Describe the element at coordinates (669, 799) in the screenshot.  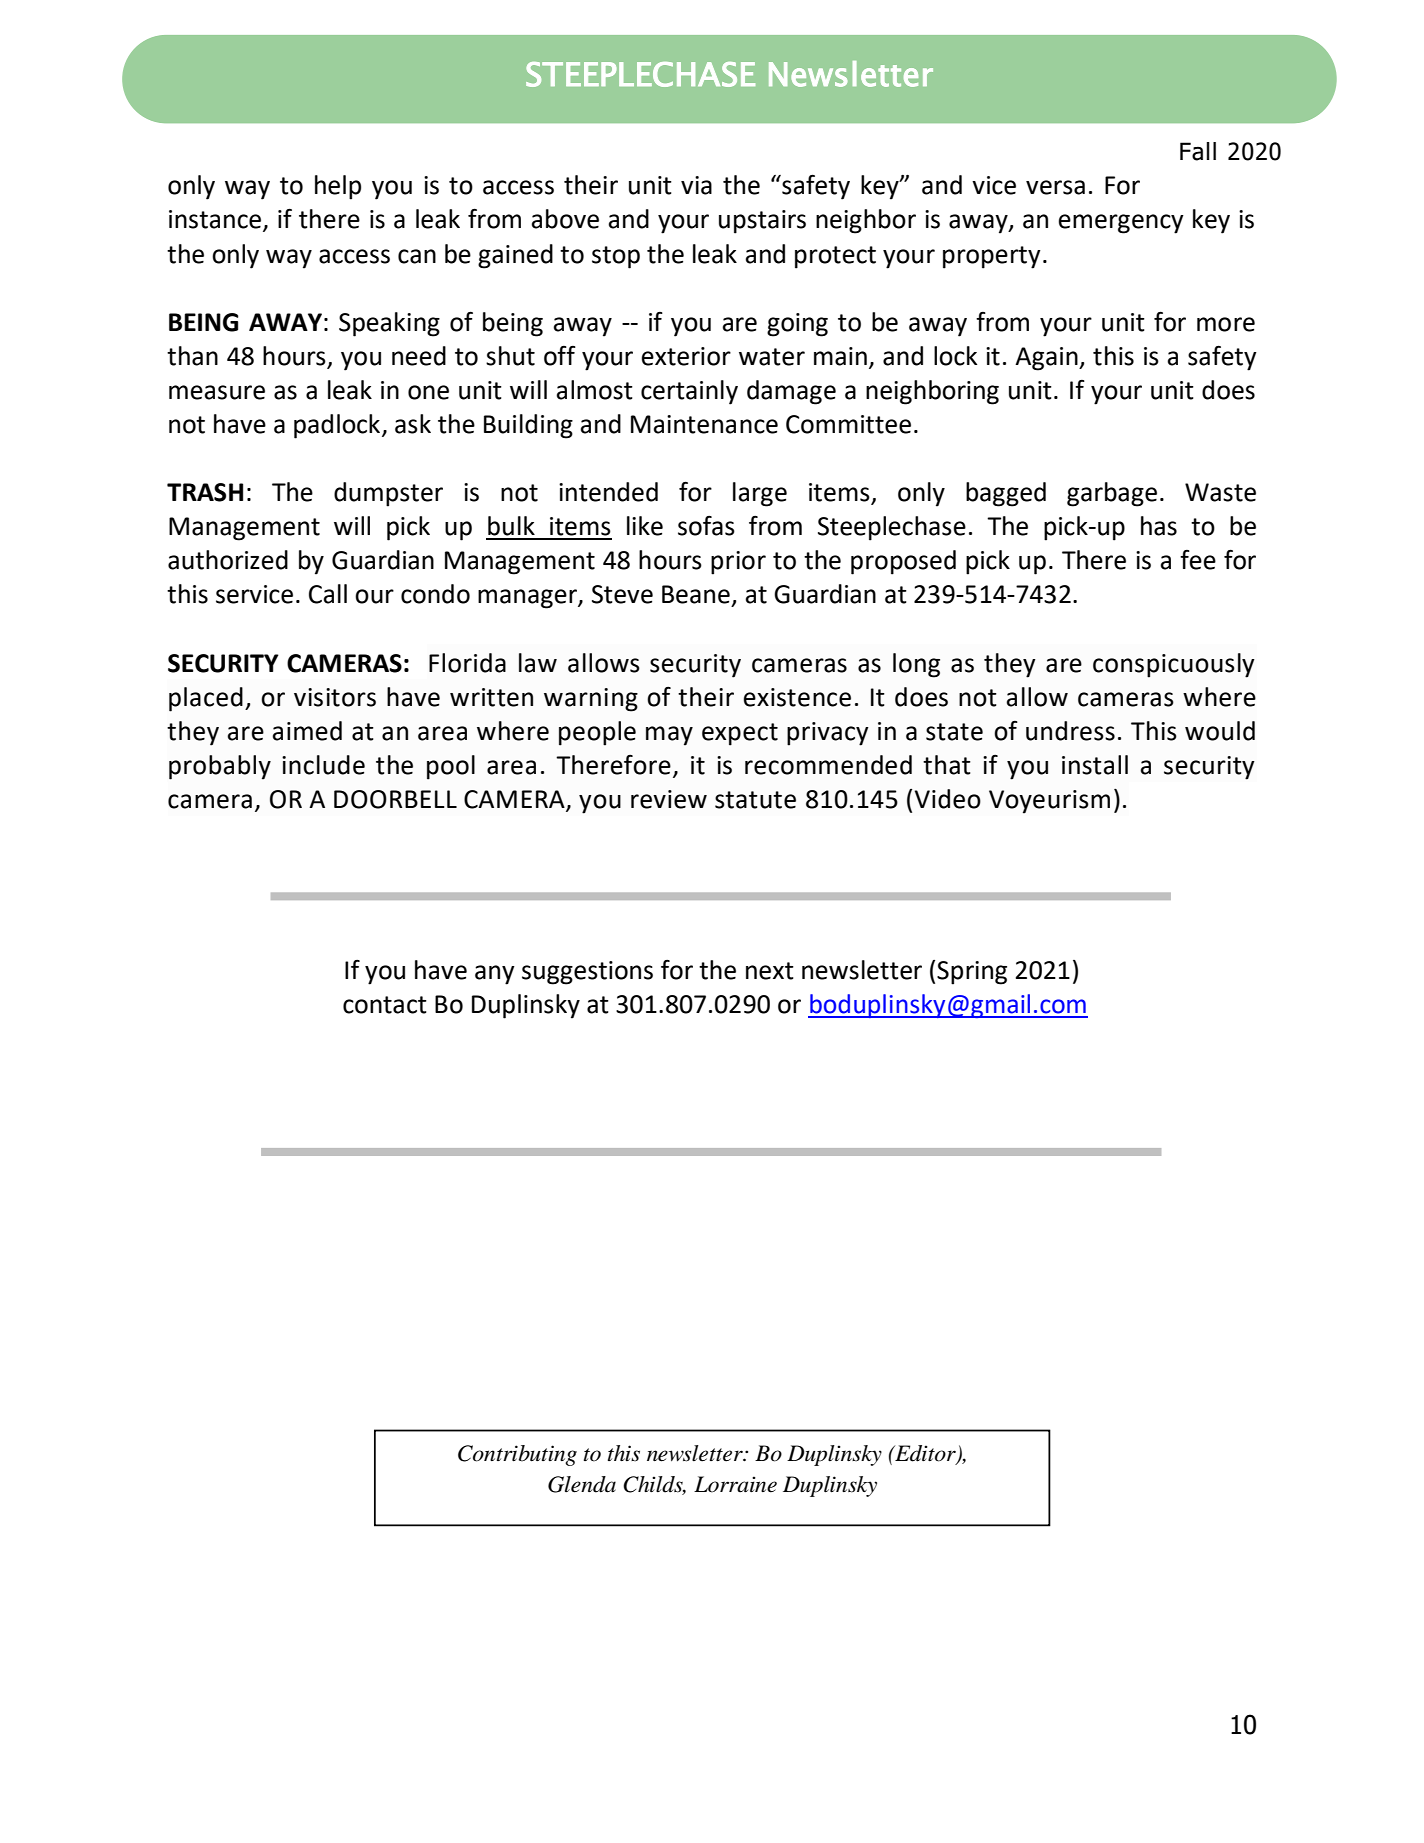
I see `review` at that location.
